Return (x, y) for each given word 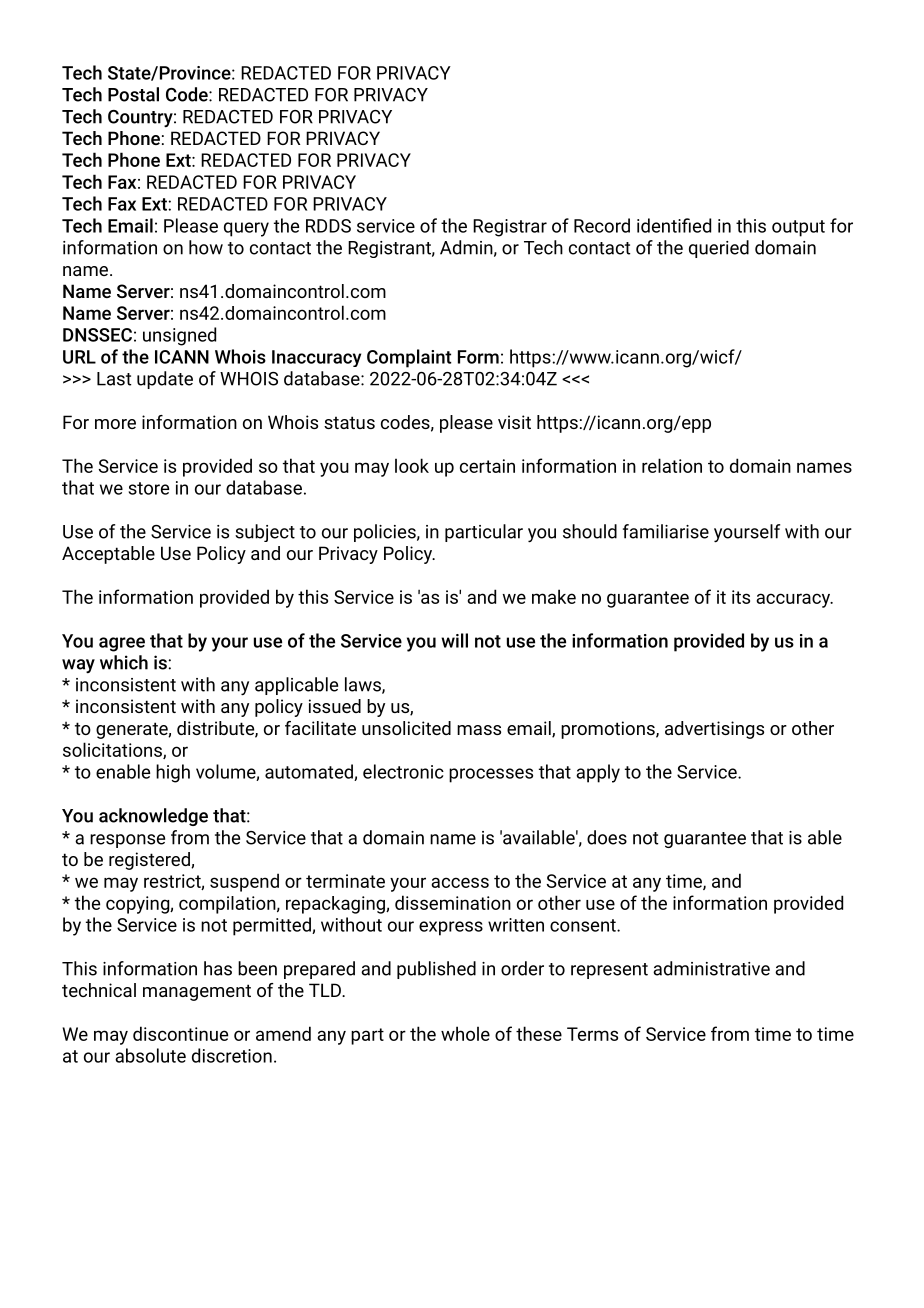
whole (465, 1033)
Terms (592, 1034)
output (798, 228)
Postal (133, 94)
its (741, 597)
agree (122, 644)
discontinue (180, 1033)
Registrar (510, 228)
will (454, 640)
